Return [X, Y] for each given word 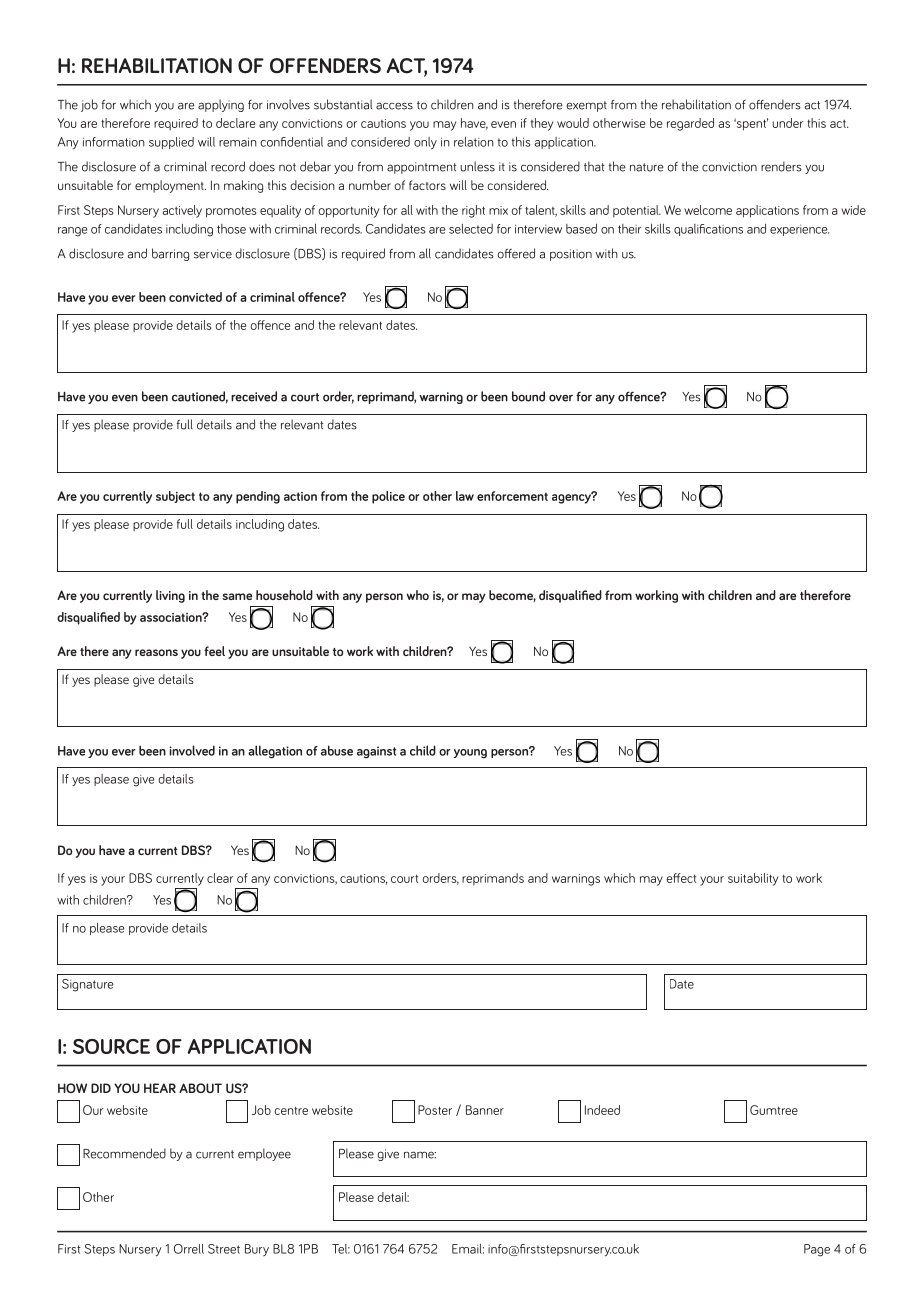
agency [572, 498]
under [787, 123]
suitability [753, 879]
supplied [171, 143]
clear [220, 878]
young [470, 754]
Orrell [189, 1249]
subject [175, 497]
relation [474, 142]
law [465, 496]
